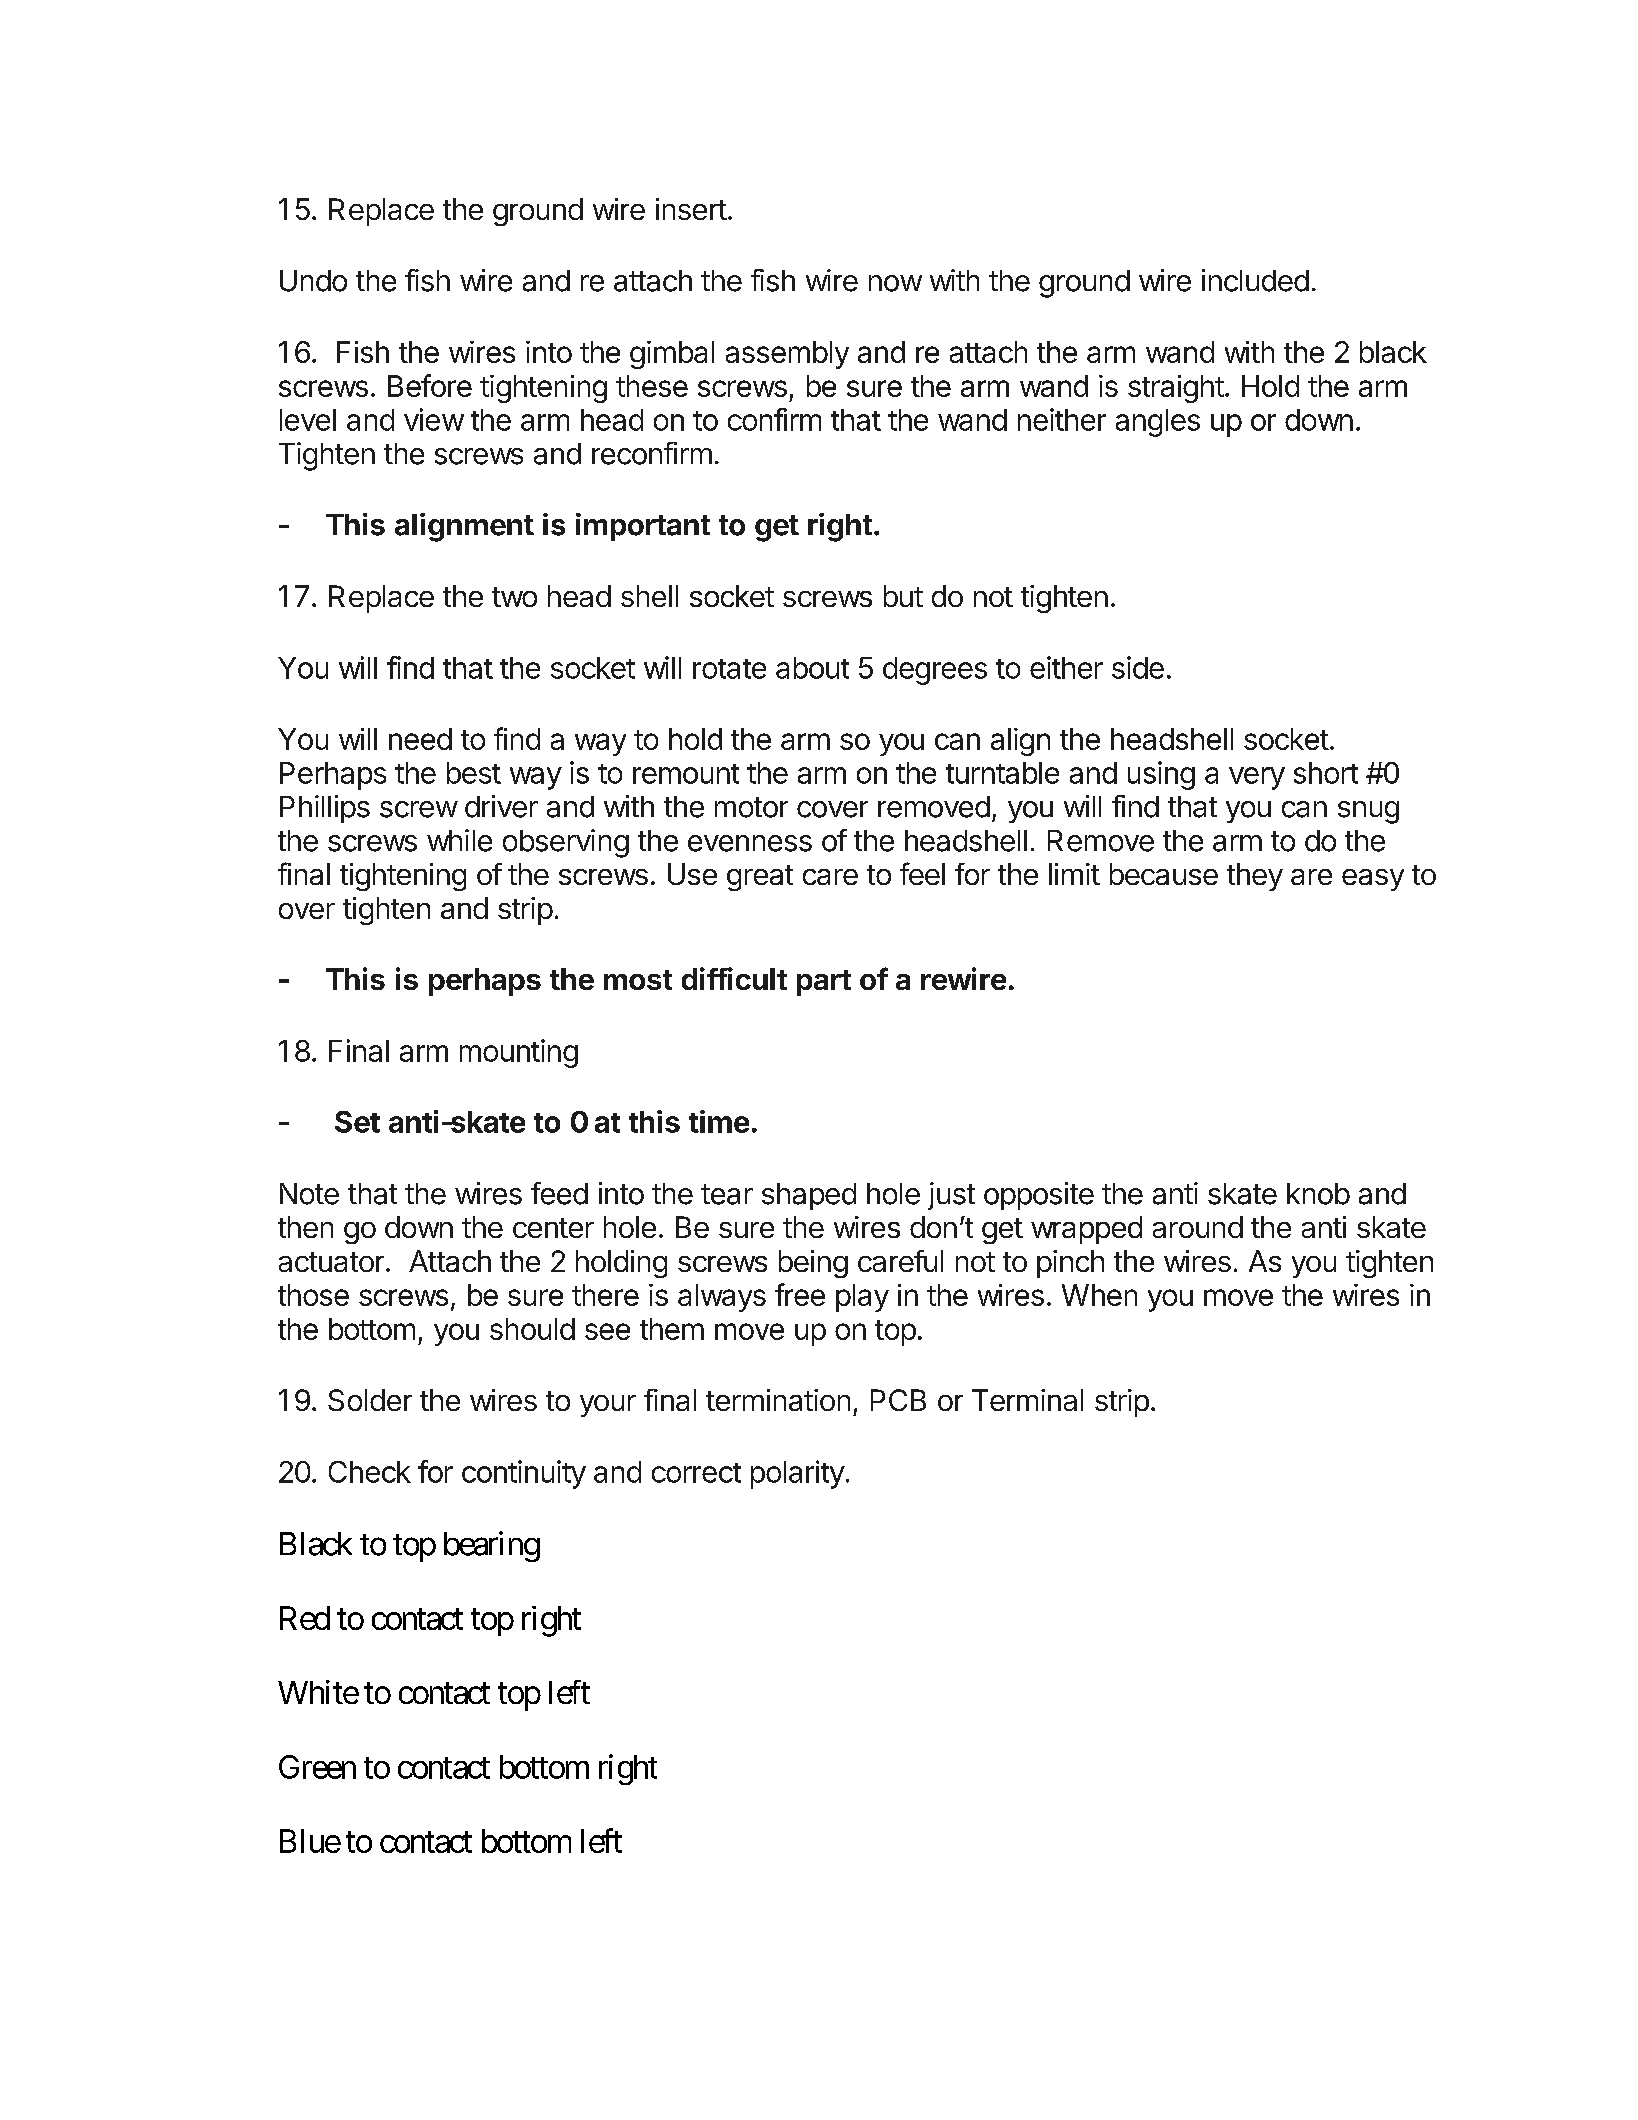 This screenshot has width=1638, height=2120. I want to click on included, so click(1255, 280).
